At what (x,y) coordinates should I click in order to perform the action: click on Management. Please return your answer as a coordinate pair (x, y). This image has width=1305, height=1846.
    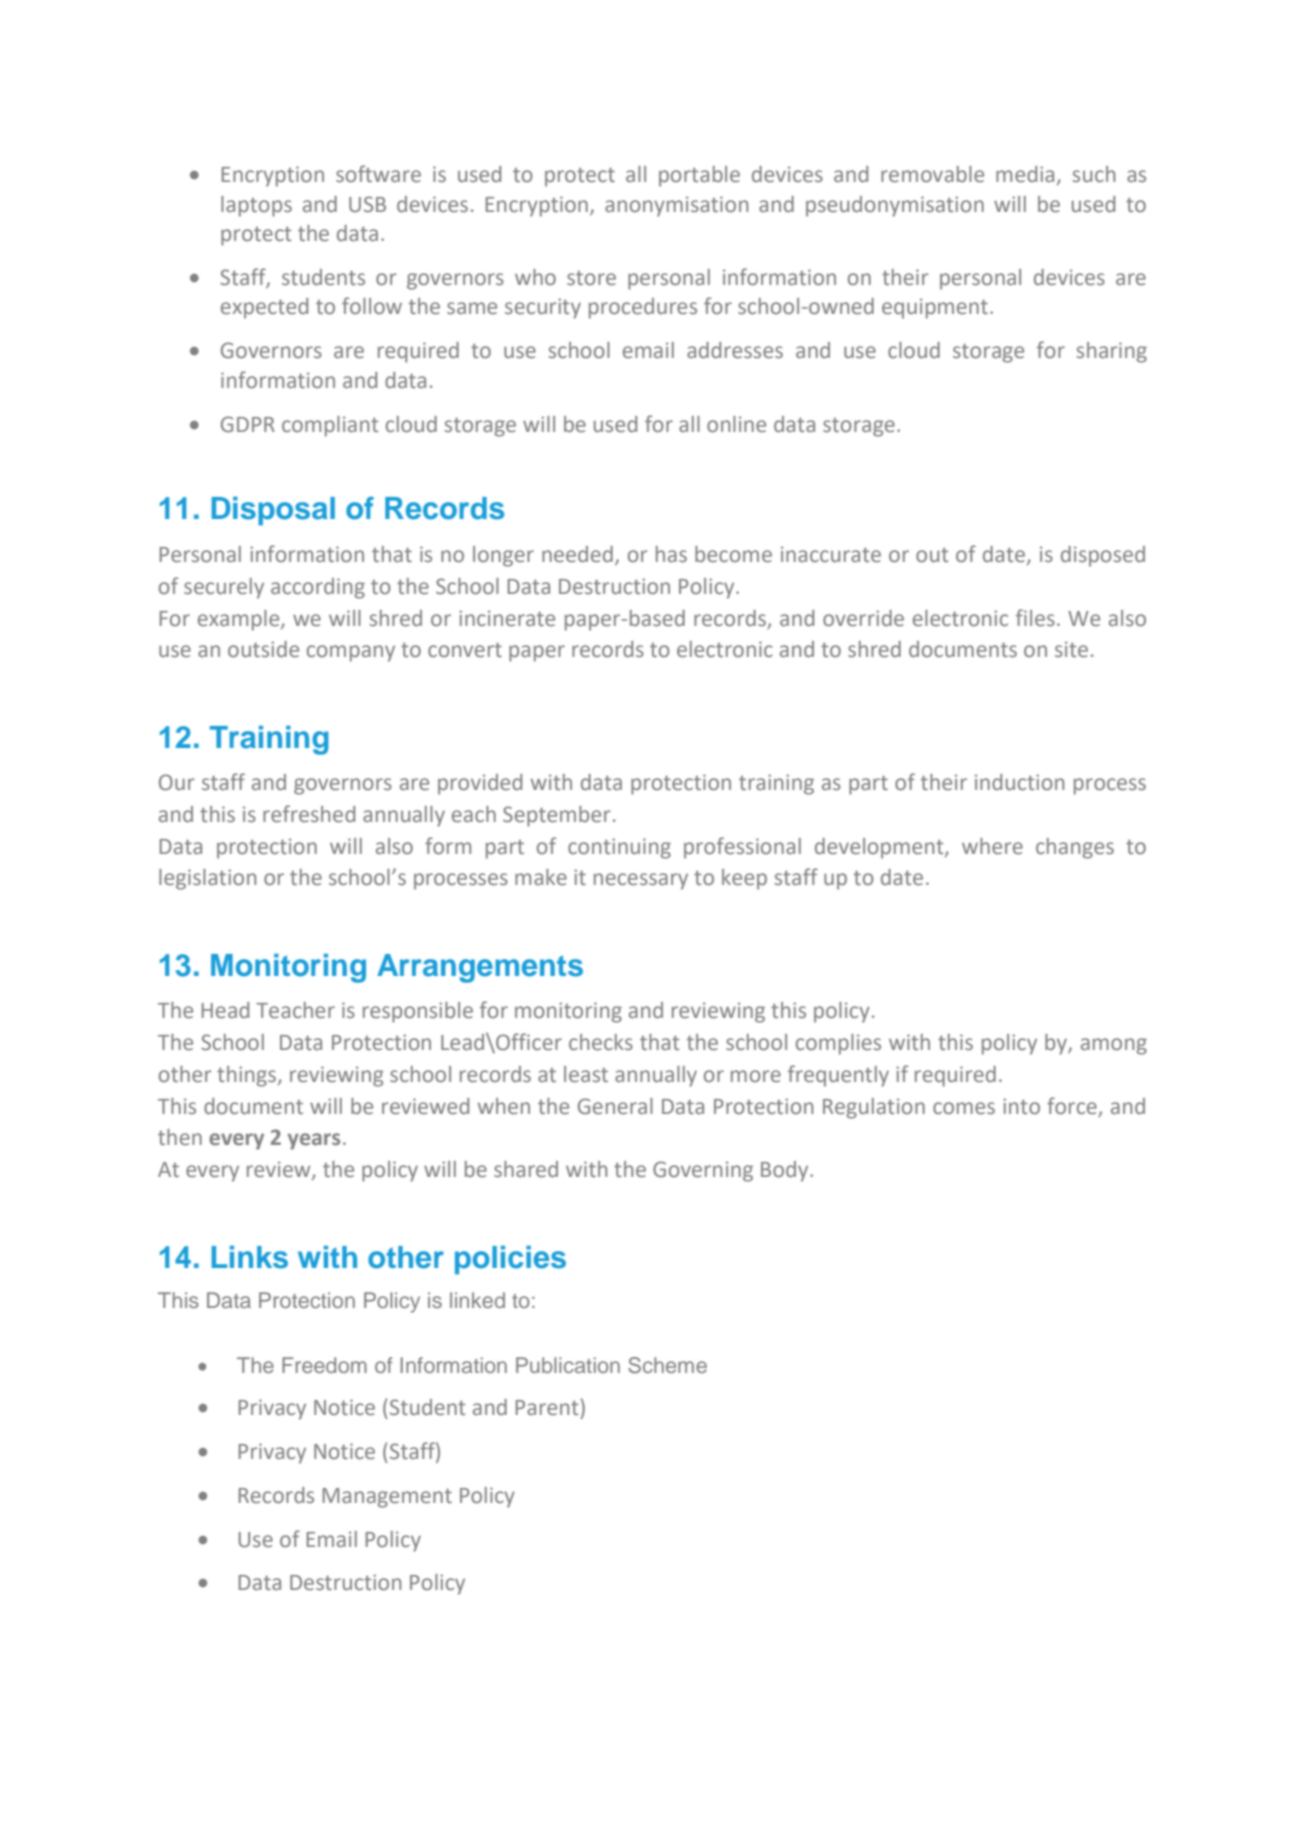
    Looking at the image, I should click on (387, 1498).
